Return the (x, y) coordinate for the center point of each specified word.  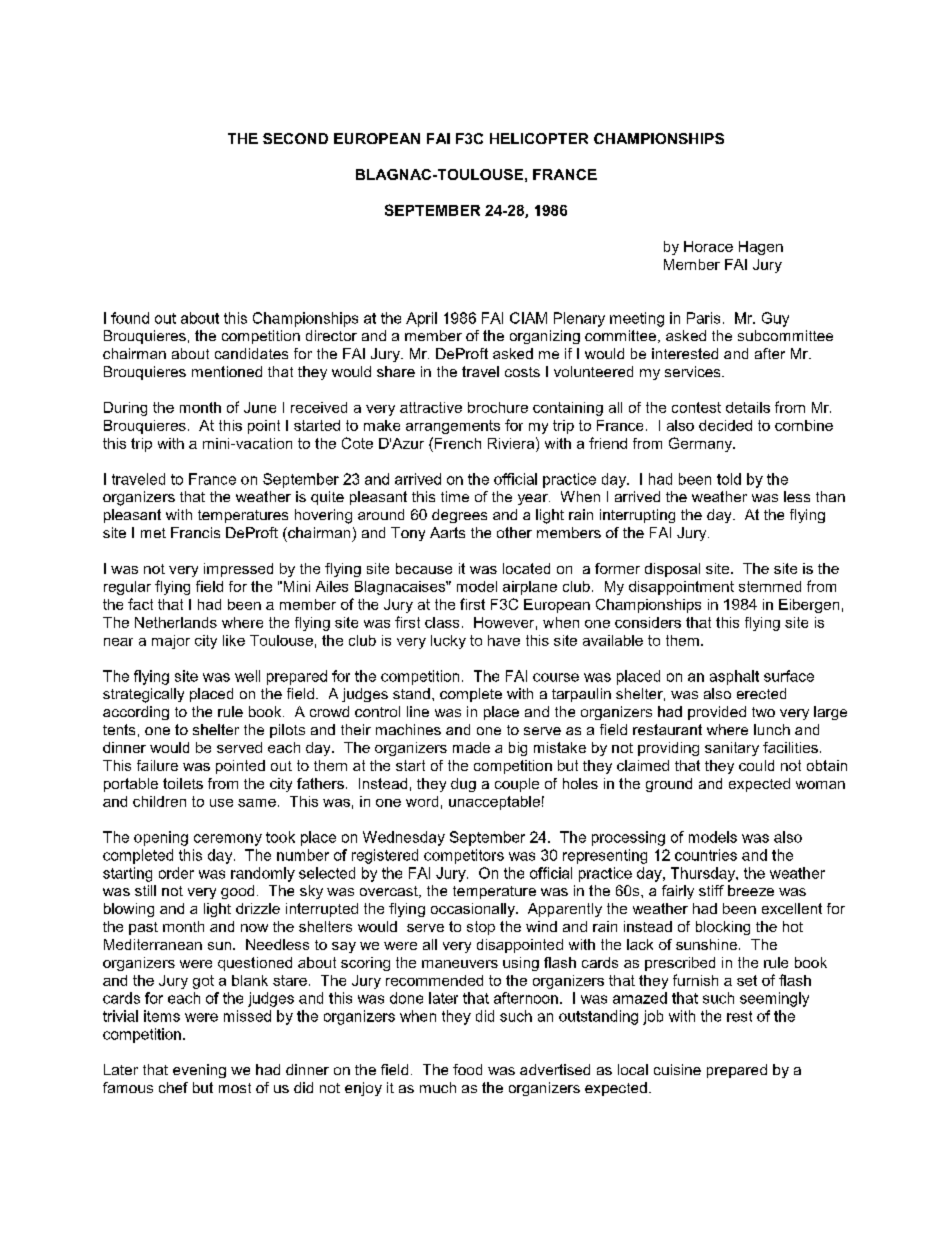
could (756, 765)
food (467, 1069)
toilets (183, 783)
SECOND (295, 138)
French (458, 443)
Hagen (761, 248)
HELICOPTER (539, 138)
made (471, 747)
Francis (195, 532)
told (729, 479)
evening (199, 1071)
